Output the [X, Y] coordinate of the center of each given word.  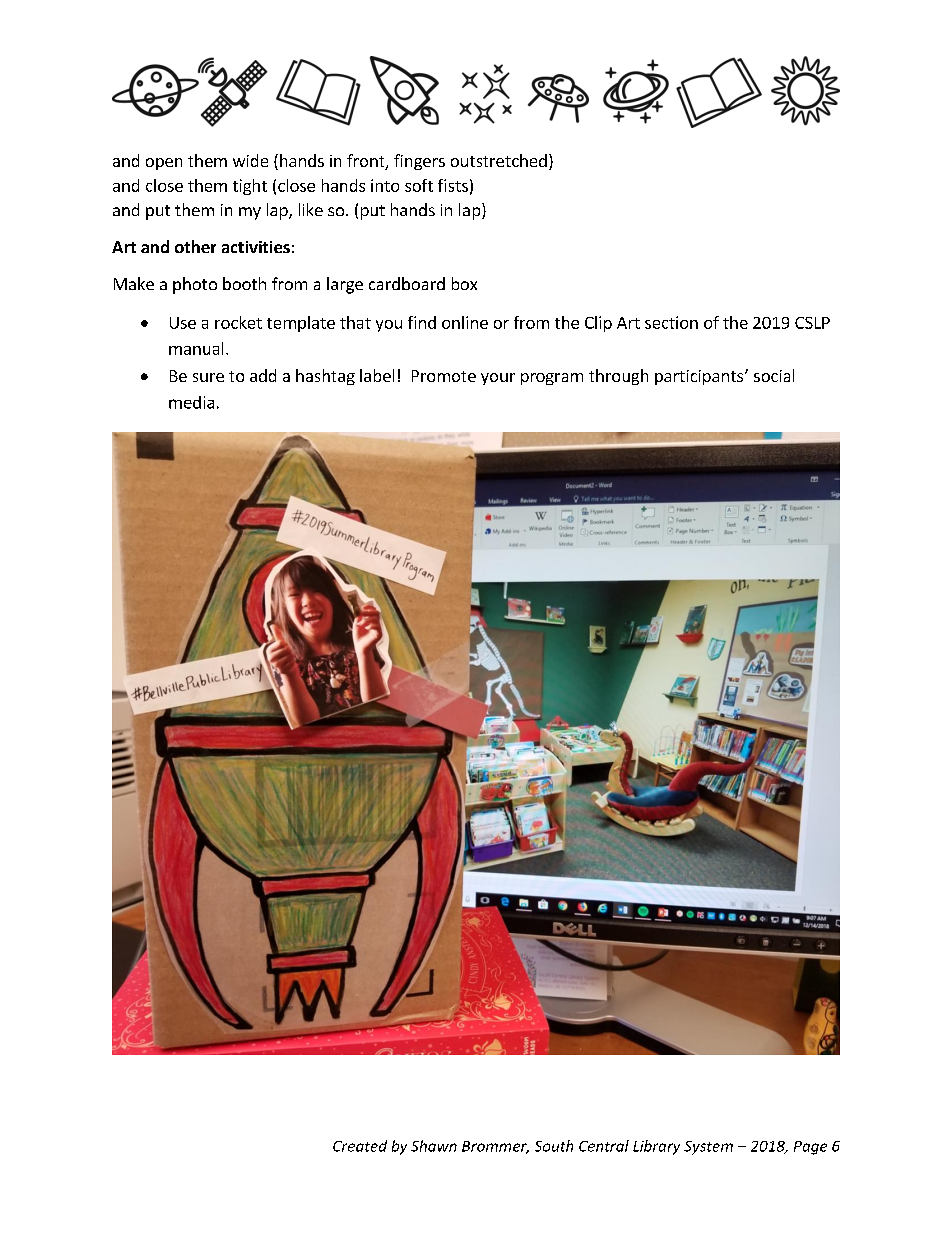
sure [208, 377]
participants [700, 377]
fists [453, 185]
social [774, 375]
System [708, 1148]
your [498, 379]
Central [604, 1146]
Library [656, 1147]
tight [250, 187]
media [191, 402]
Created [360, 1146]
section [671, 322]
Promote [444, 376]
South [554, 1146]
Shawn [434, 1146]
